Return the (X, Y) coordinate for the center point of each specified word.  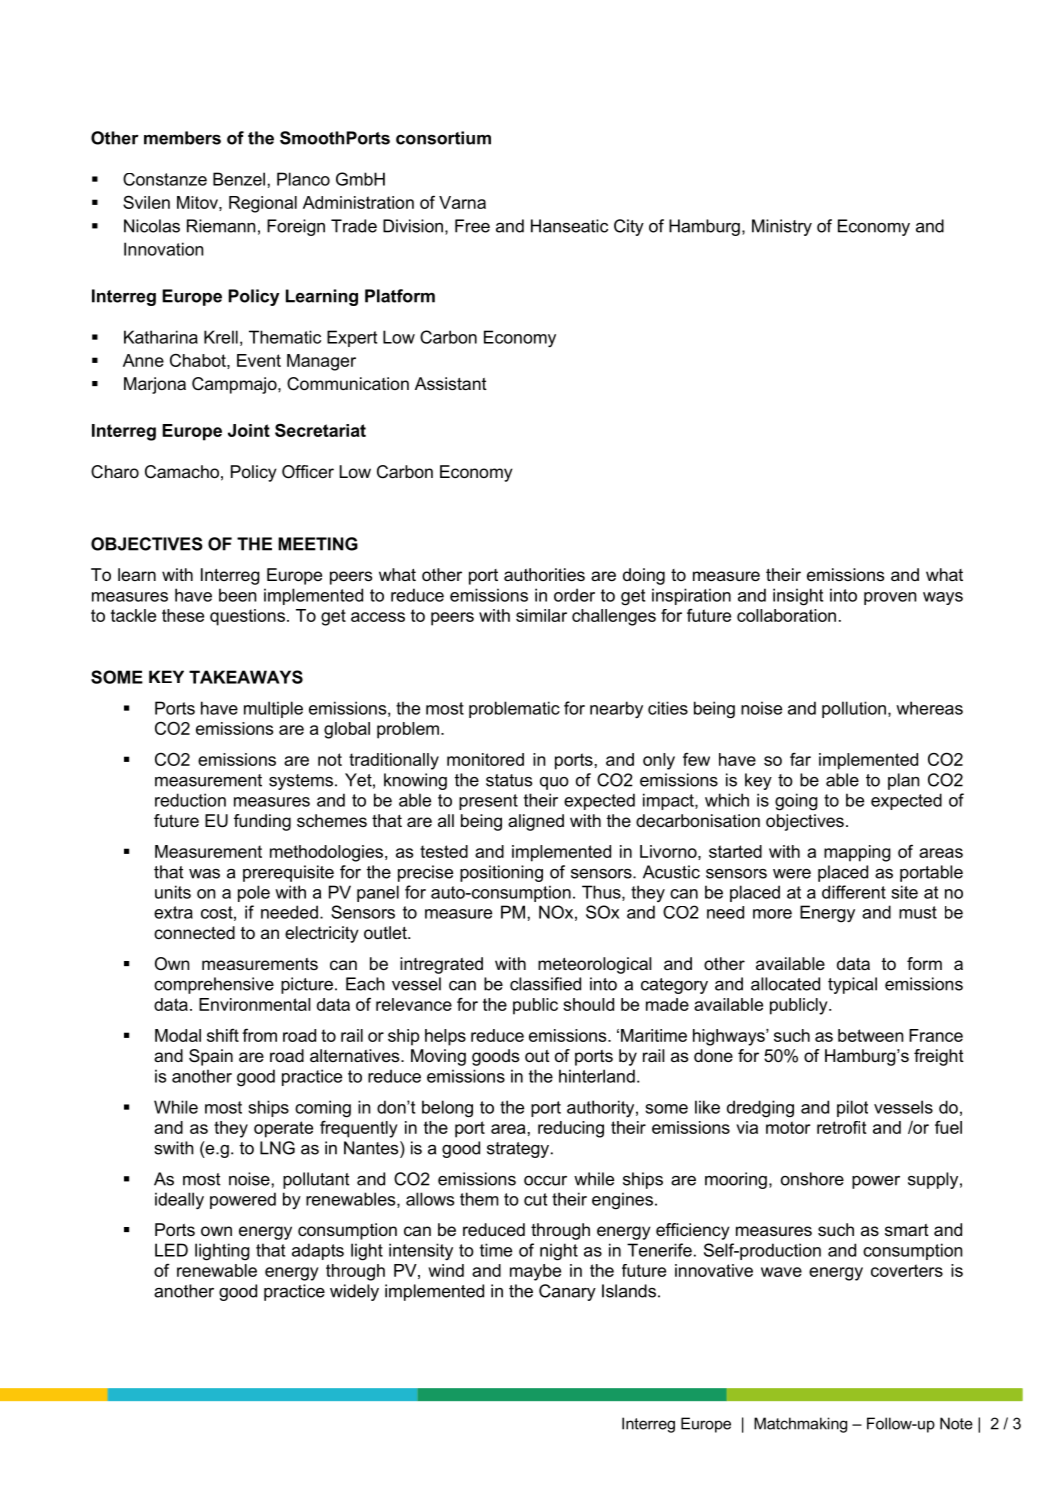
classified (545, 984)
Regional (263, 204)
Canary (567, 1292)
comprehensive (214, 985)
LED (171, 1250)
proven (890, 598)
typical (852, 985)
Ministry (782, 227)
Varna (462, 202)
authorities (544, 574)
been (237, 595)
